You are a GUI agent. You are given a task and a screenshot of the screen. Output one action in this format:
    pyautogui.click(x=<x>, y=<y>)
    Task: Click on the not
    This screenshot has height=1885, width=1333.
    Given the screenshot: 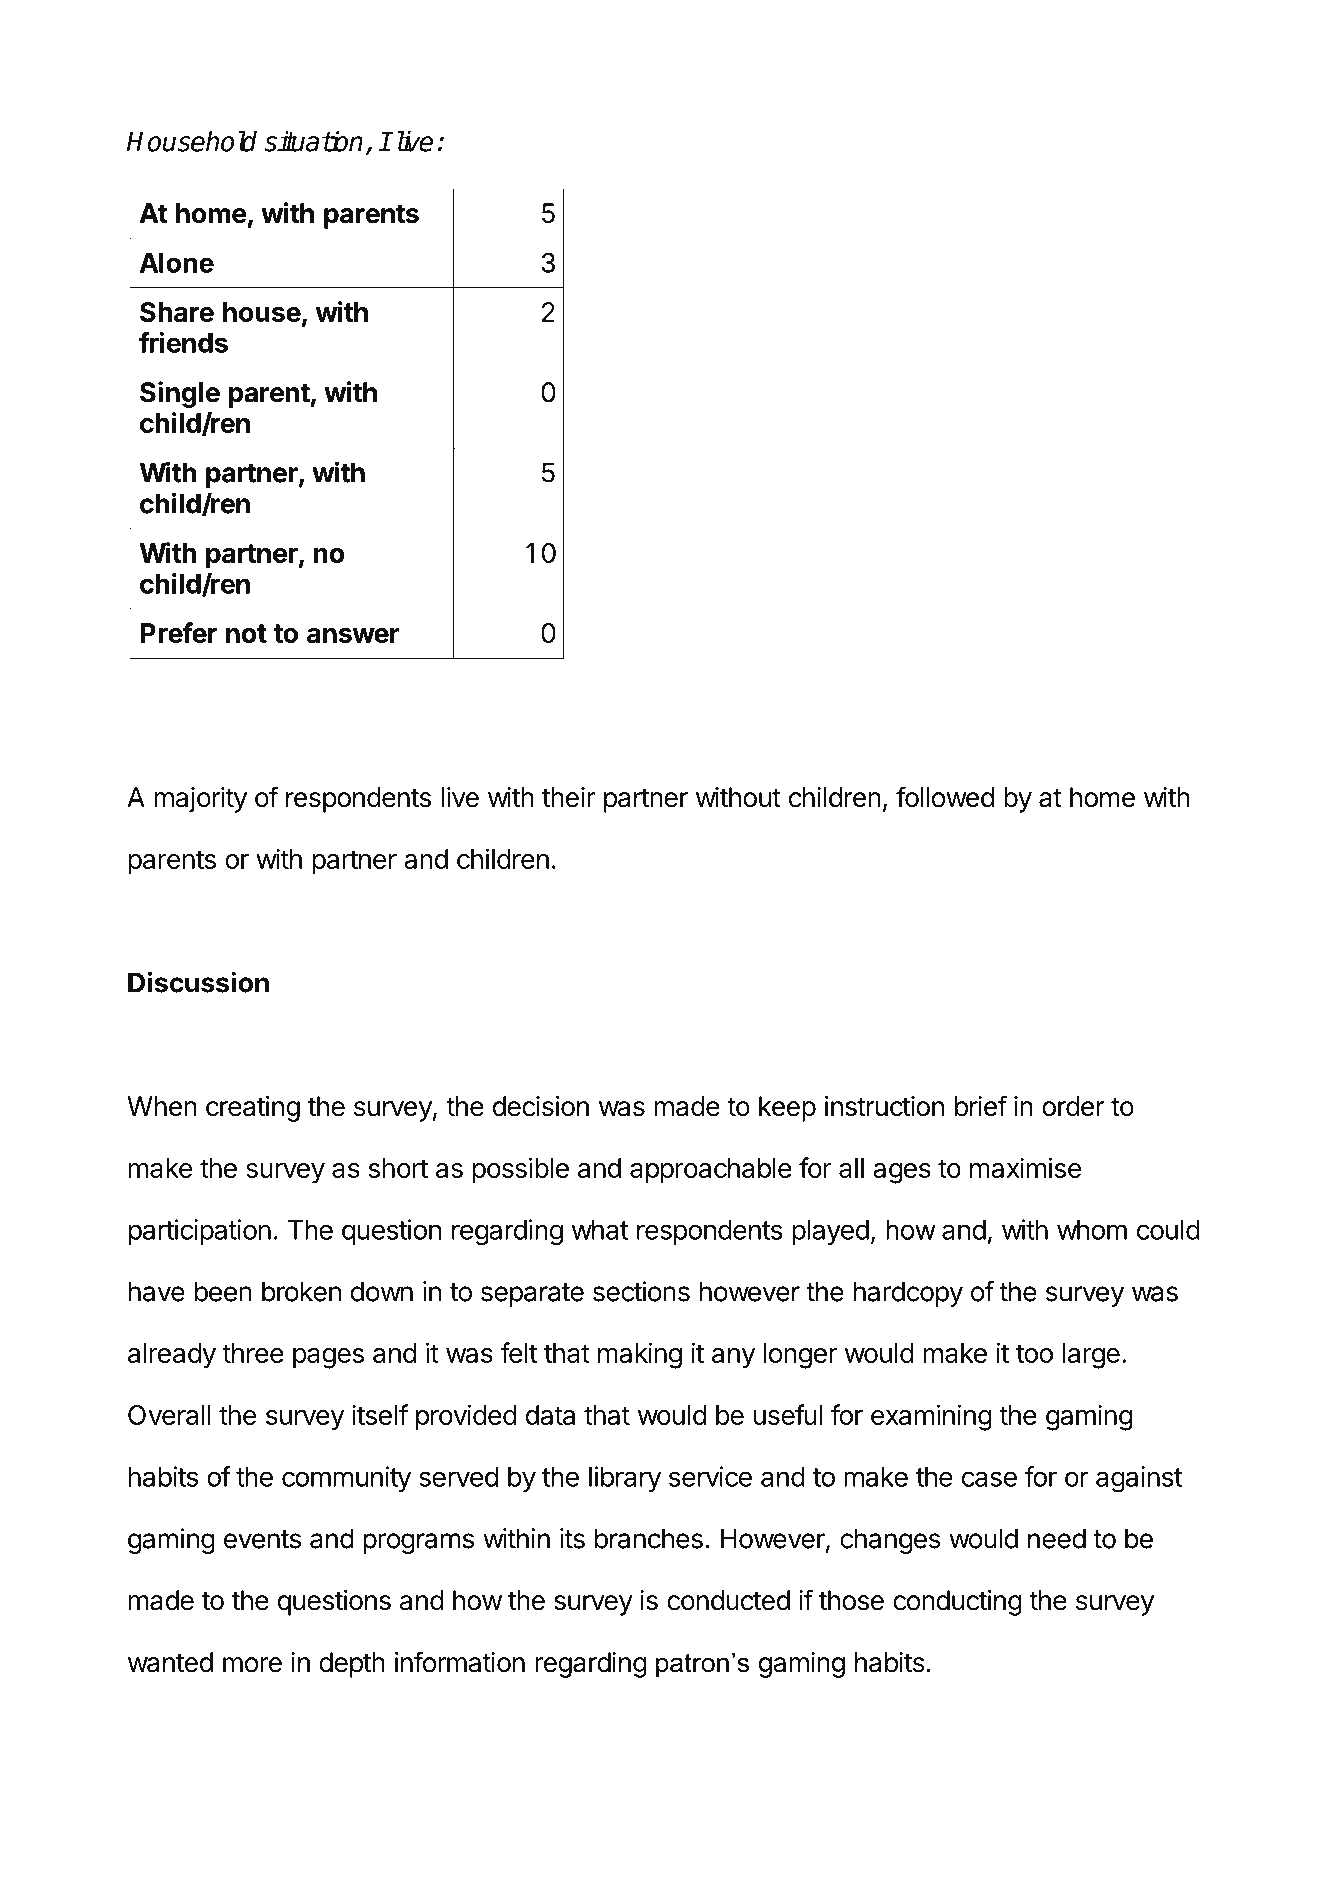 What is the action you would take?
    pyautogui.click(x=246, y=633)
